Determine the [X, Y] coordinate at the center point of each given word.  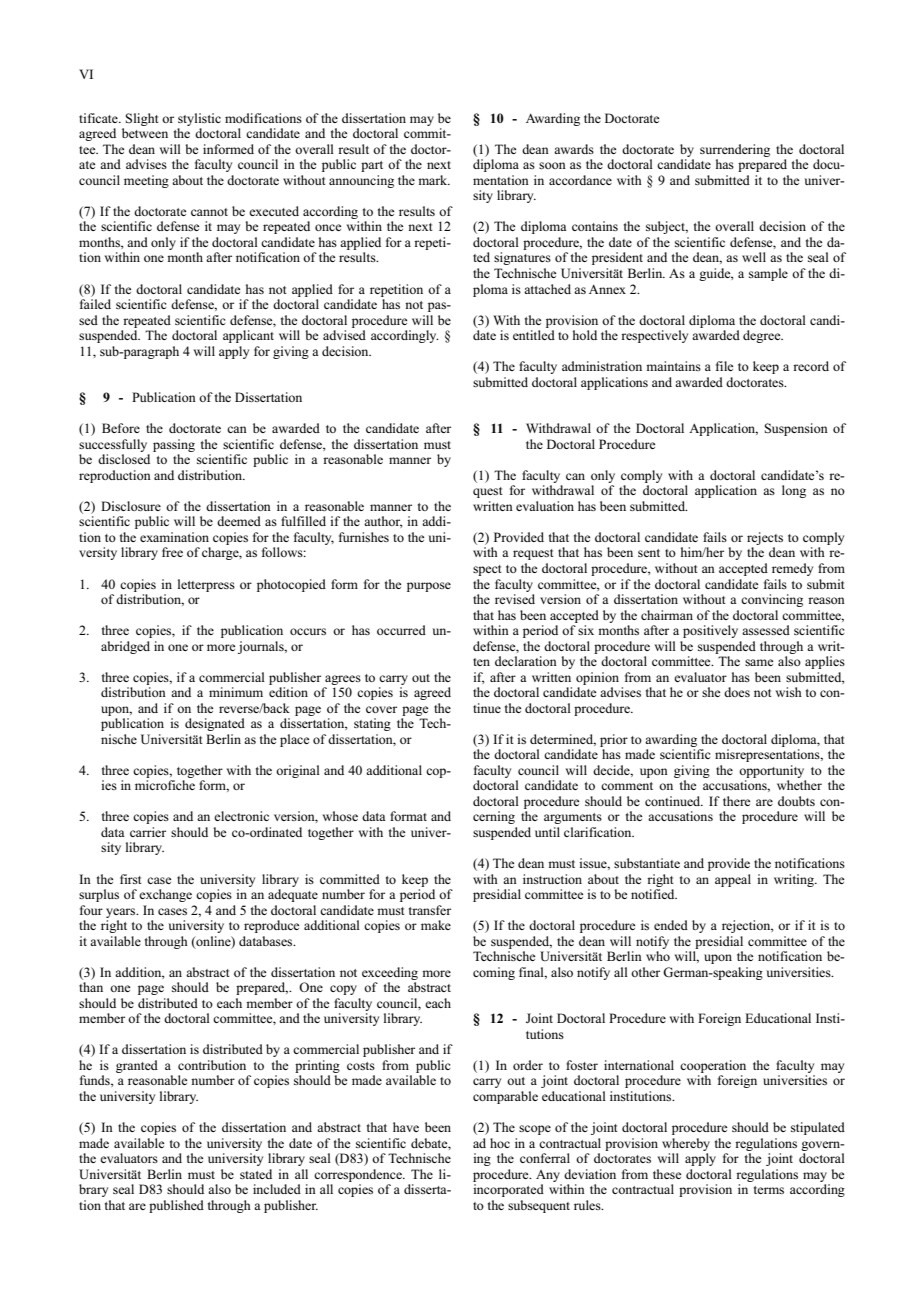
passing [174, 445]
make [436, 925]
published [176, 1206]
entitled [534, 335]
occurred [401, 630]
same [759, 662]
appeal [733, 880]
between [145, 133]
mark [434, 180]
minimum [236, 692]
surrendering [735, 150]
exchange [165, 895]
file [724, 366]
